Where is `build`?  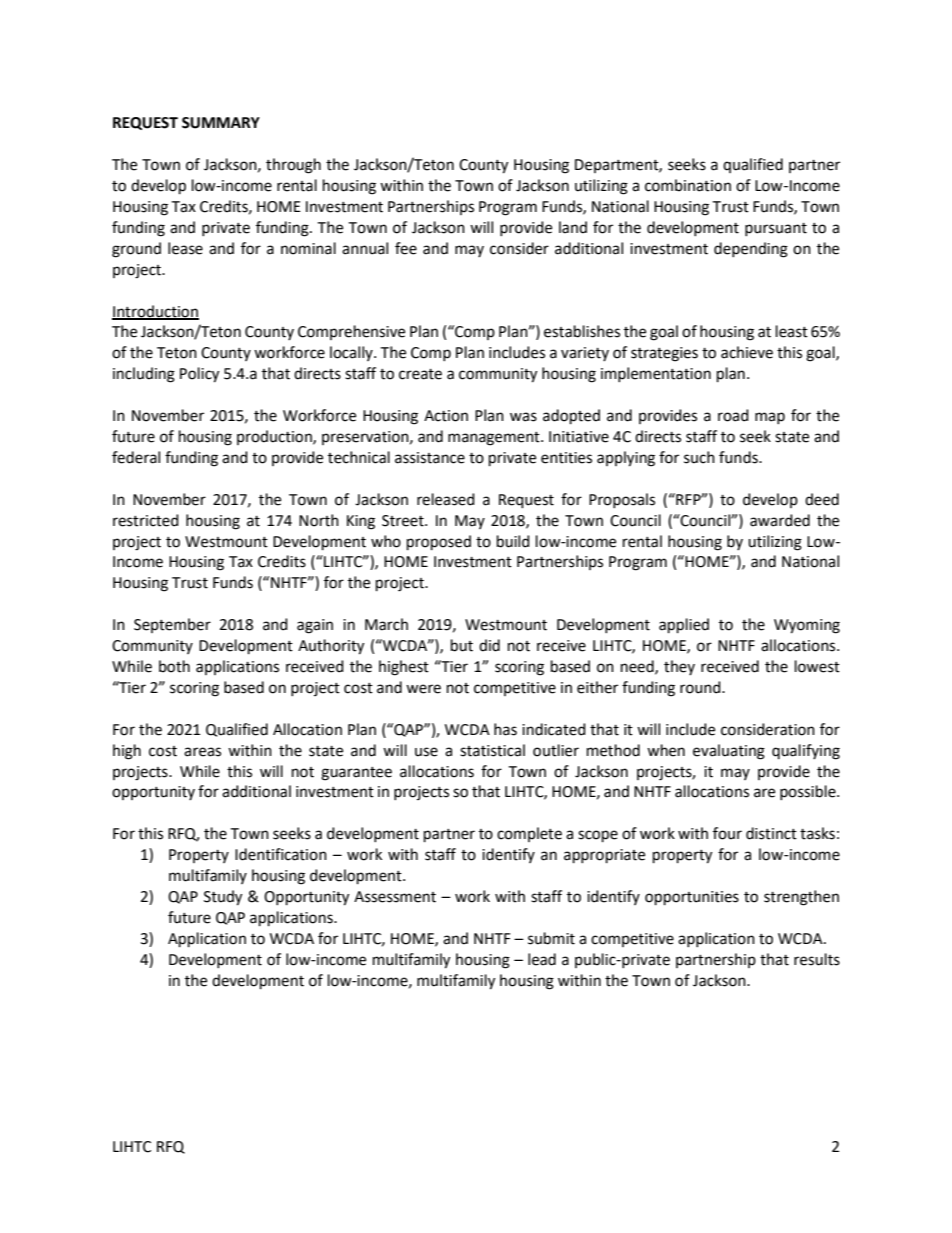
build is located at coordinates (513, 541).
